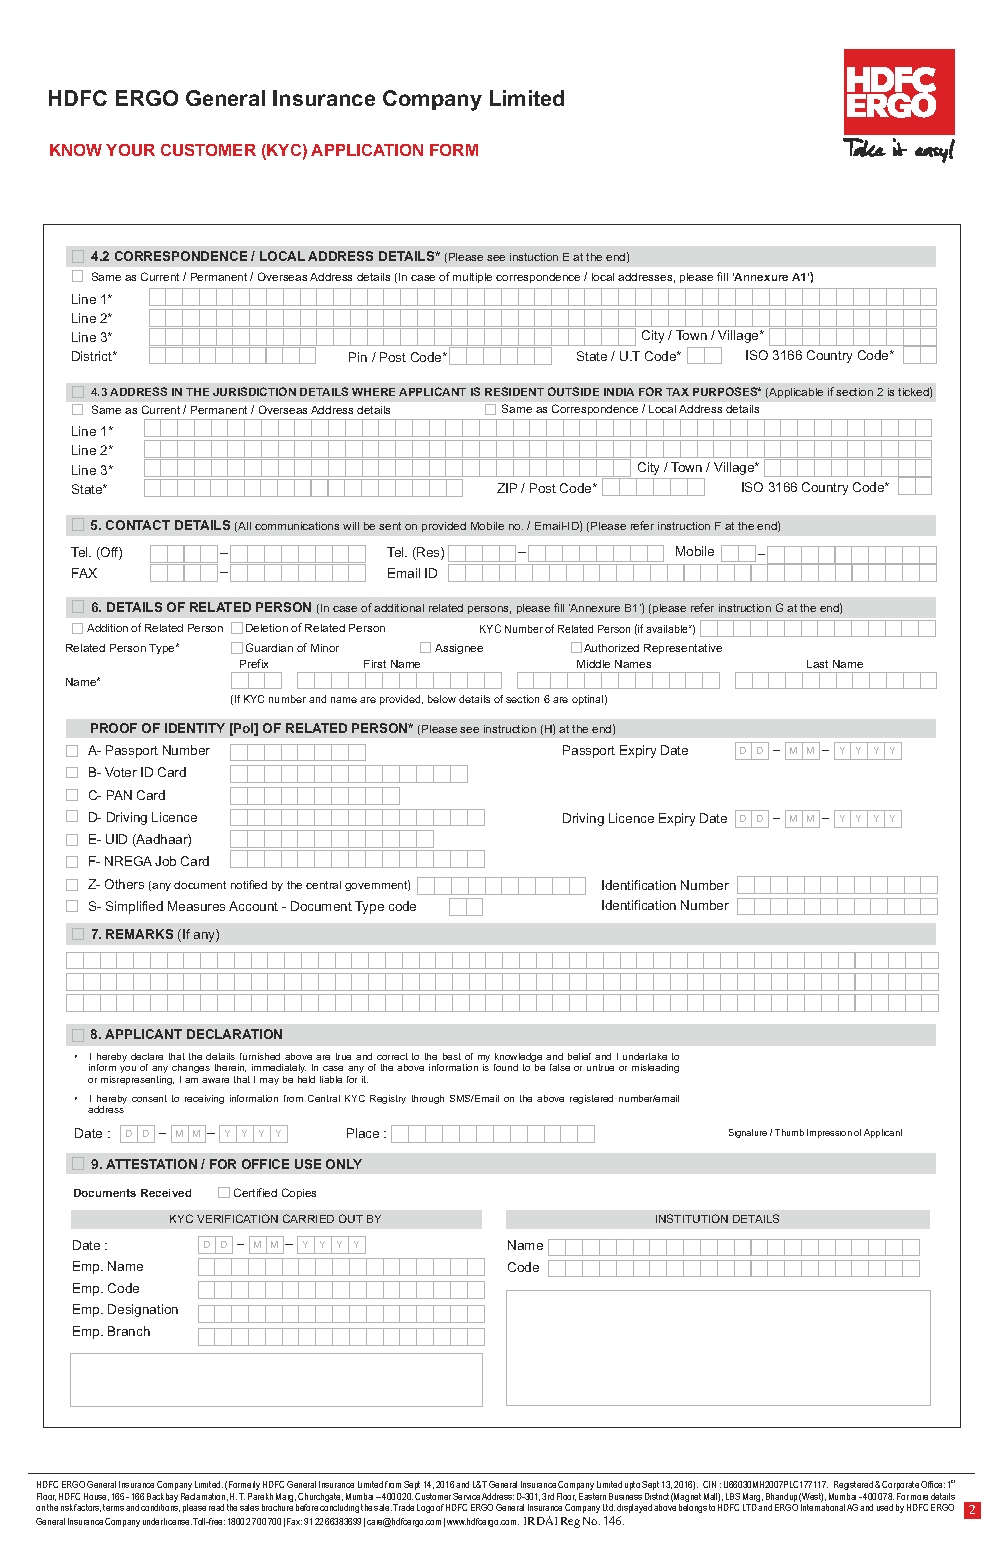 This screenshot has width=1003, height=1548. What do you see at coordinates (677, 392) in the screenshot?
I see `TAX` at bounding box center [677, 392].
